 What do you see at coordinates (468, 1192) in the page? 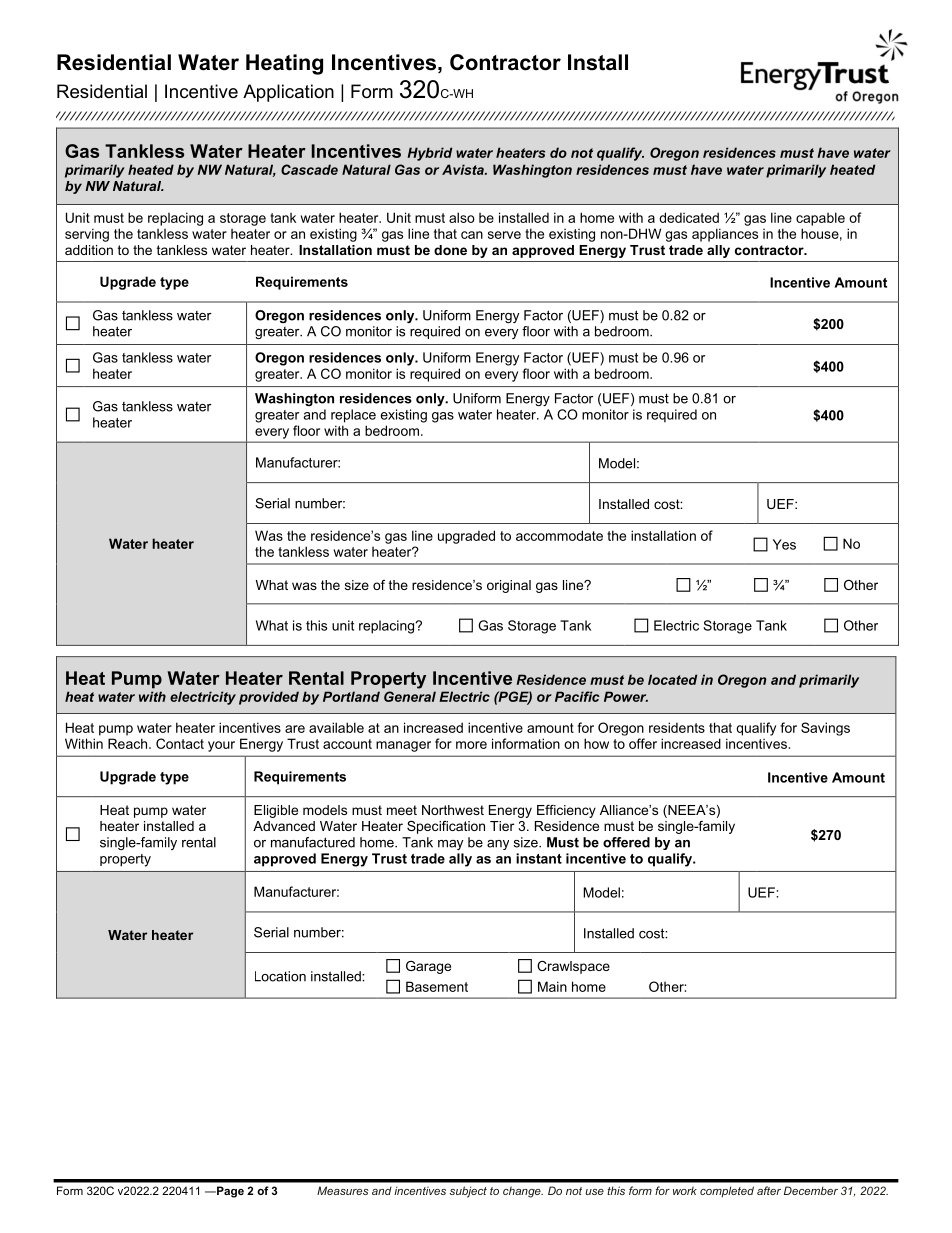
I see `subject` at bounding box center [468, 1192].
